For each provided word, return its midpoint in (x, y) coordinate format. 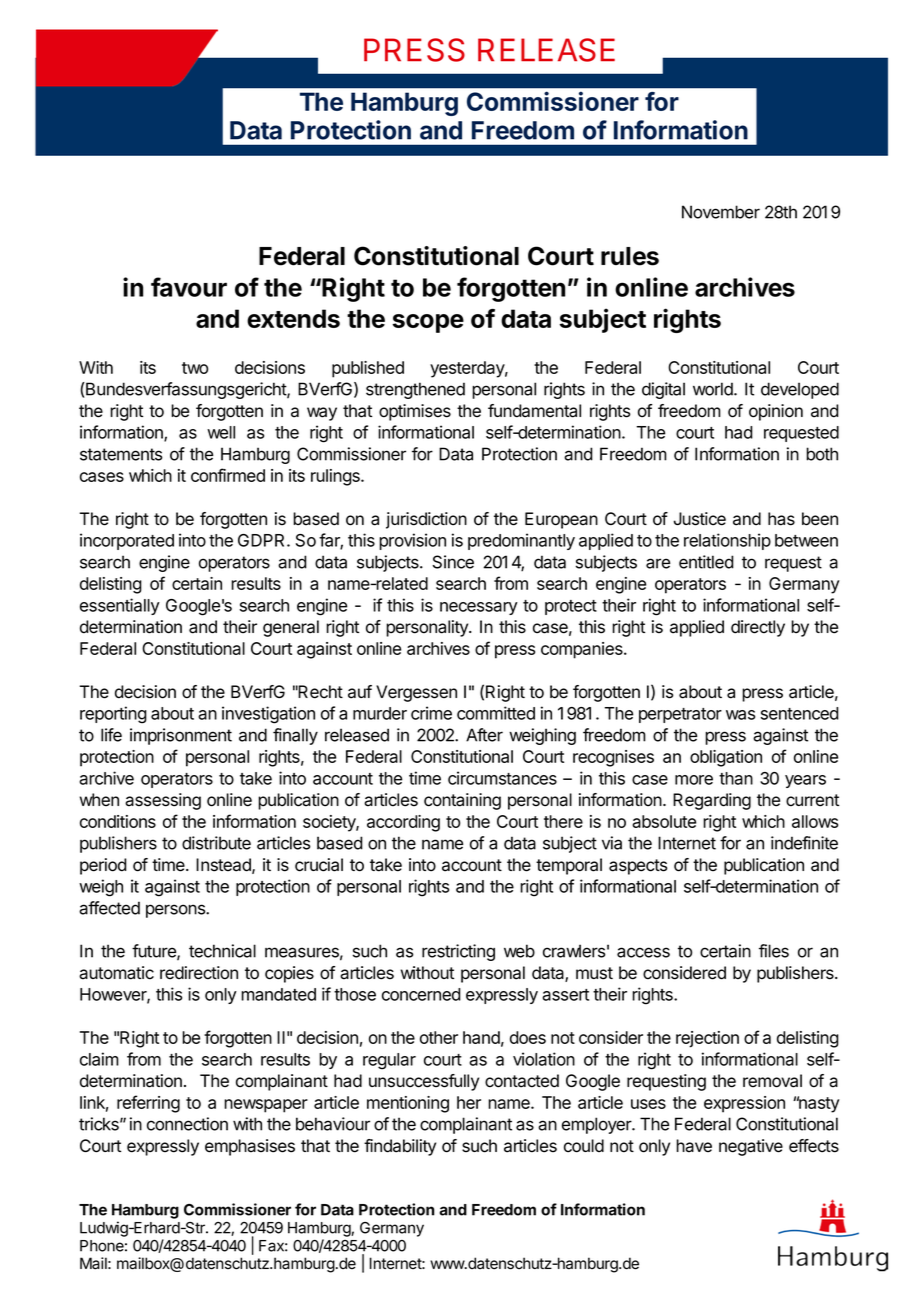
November (721, 212)
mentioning (408, 1104)
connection (187, 1124)
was (740, 715)
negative (751, 1147)
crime (431, 713)
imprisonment (181, 736)
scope (428, 323)
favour (189, 287)
